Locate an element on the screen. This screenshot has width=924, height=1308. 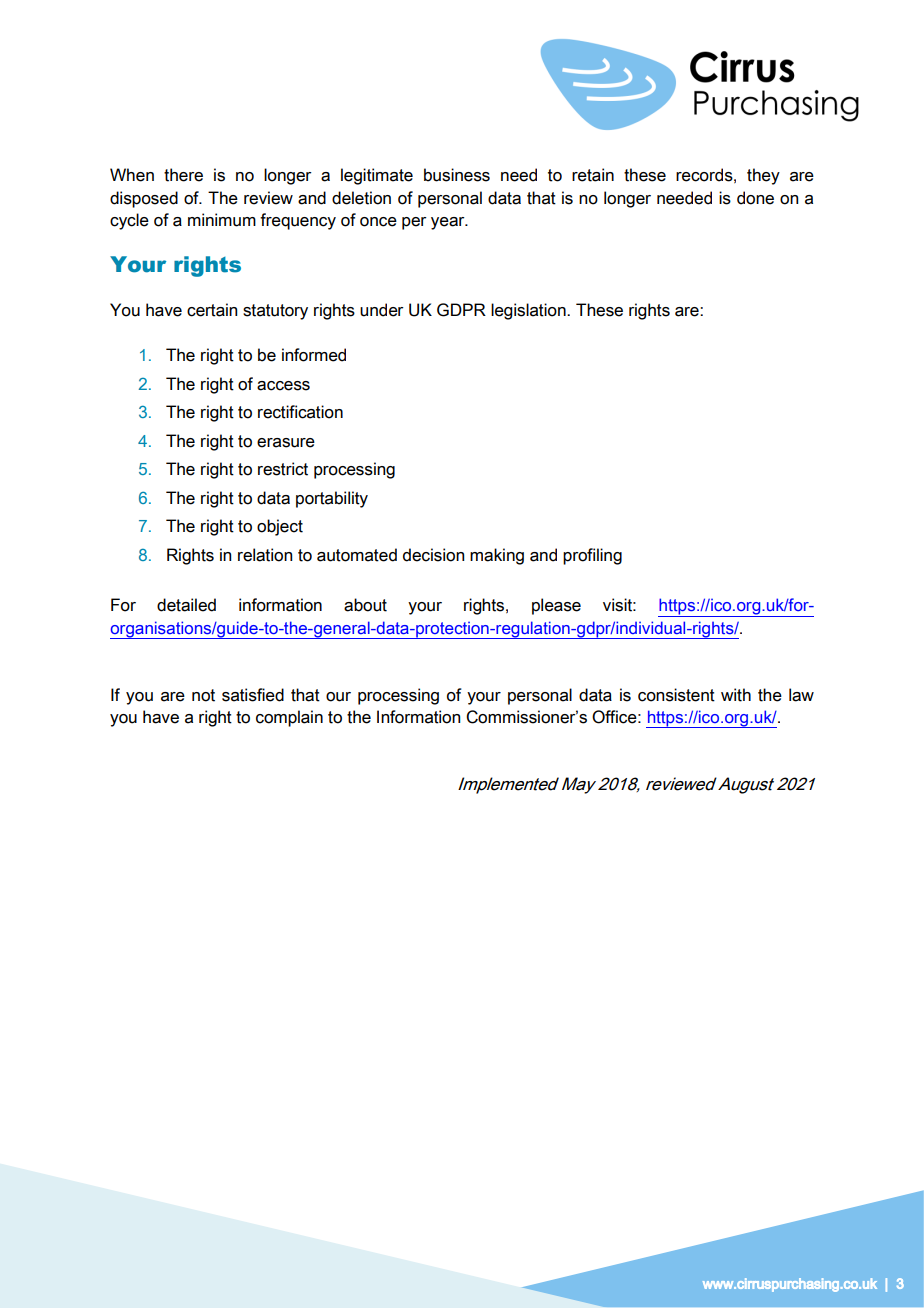
not is located at coordinates (203, 695).
